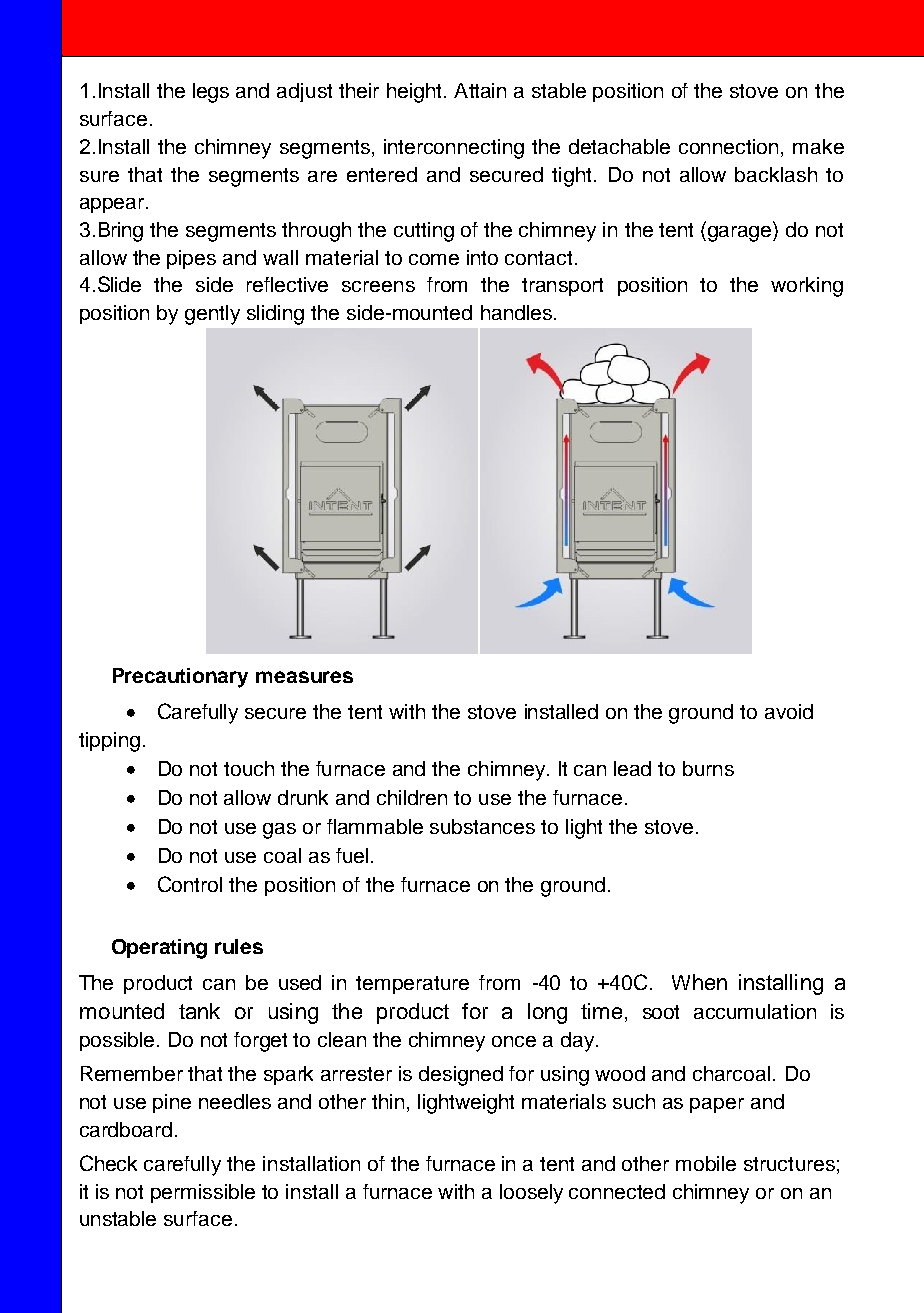  I want to click on legs, so click(211, 93).
